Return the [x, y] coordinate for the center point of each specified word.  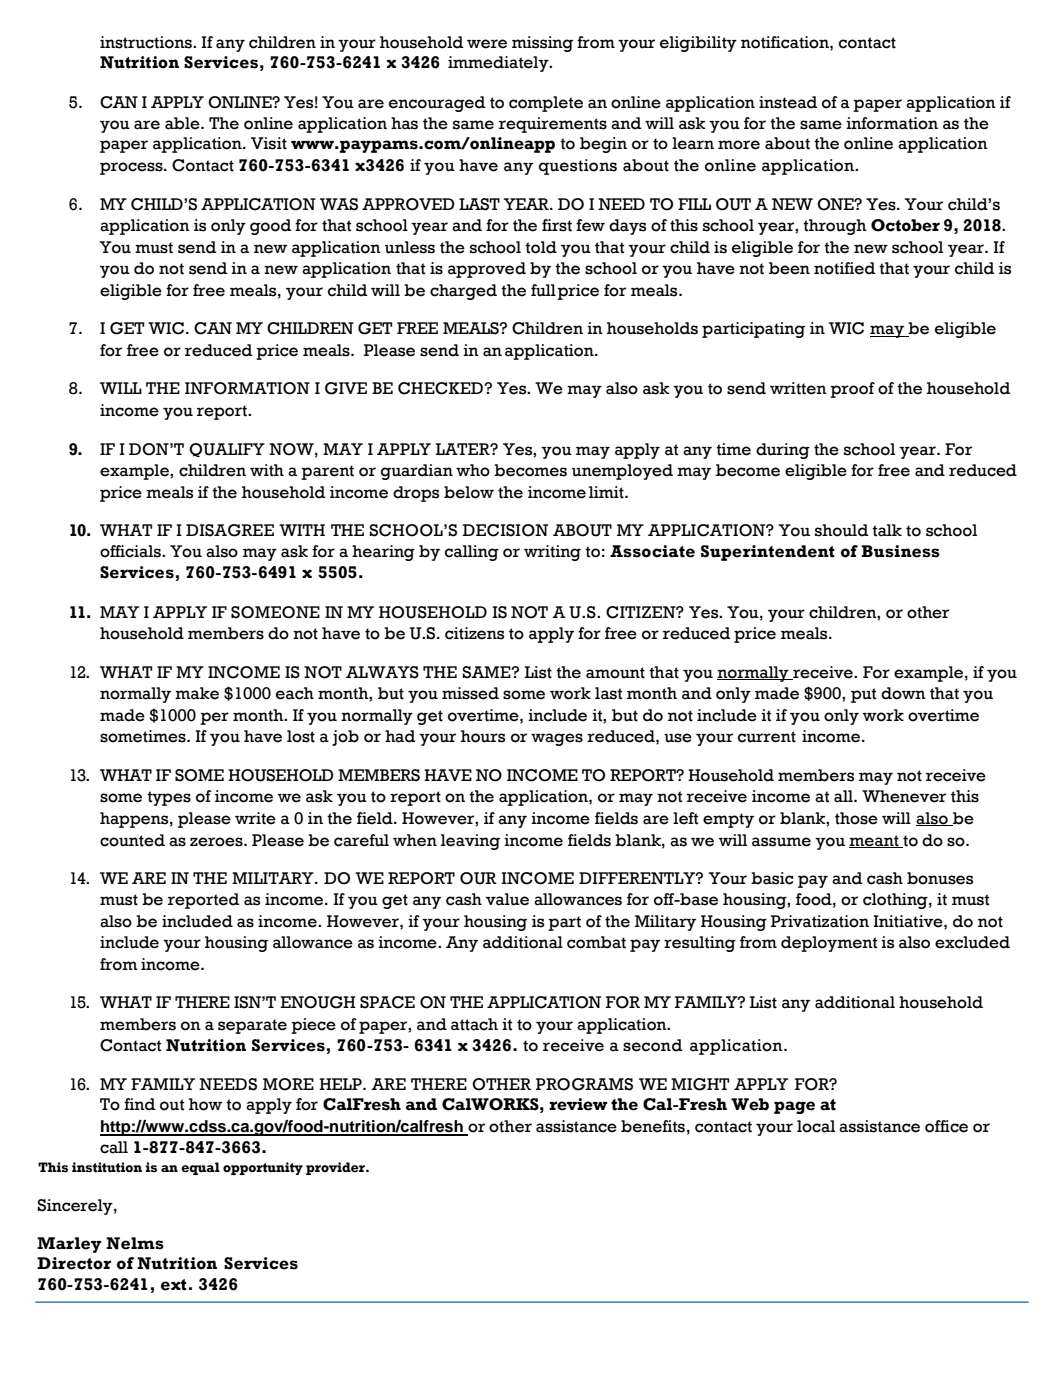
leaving [470, 842]
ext [174, 1285]
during [783, 451]
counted [132, 840]
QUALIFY [227, 450]
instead [788, 102]
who [473, 470]
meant [875, 841]
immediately [499, 64]
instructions [147, 42]
